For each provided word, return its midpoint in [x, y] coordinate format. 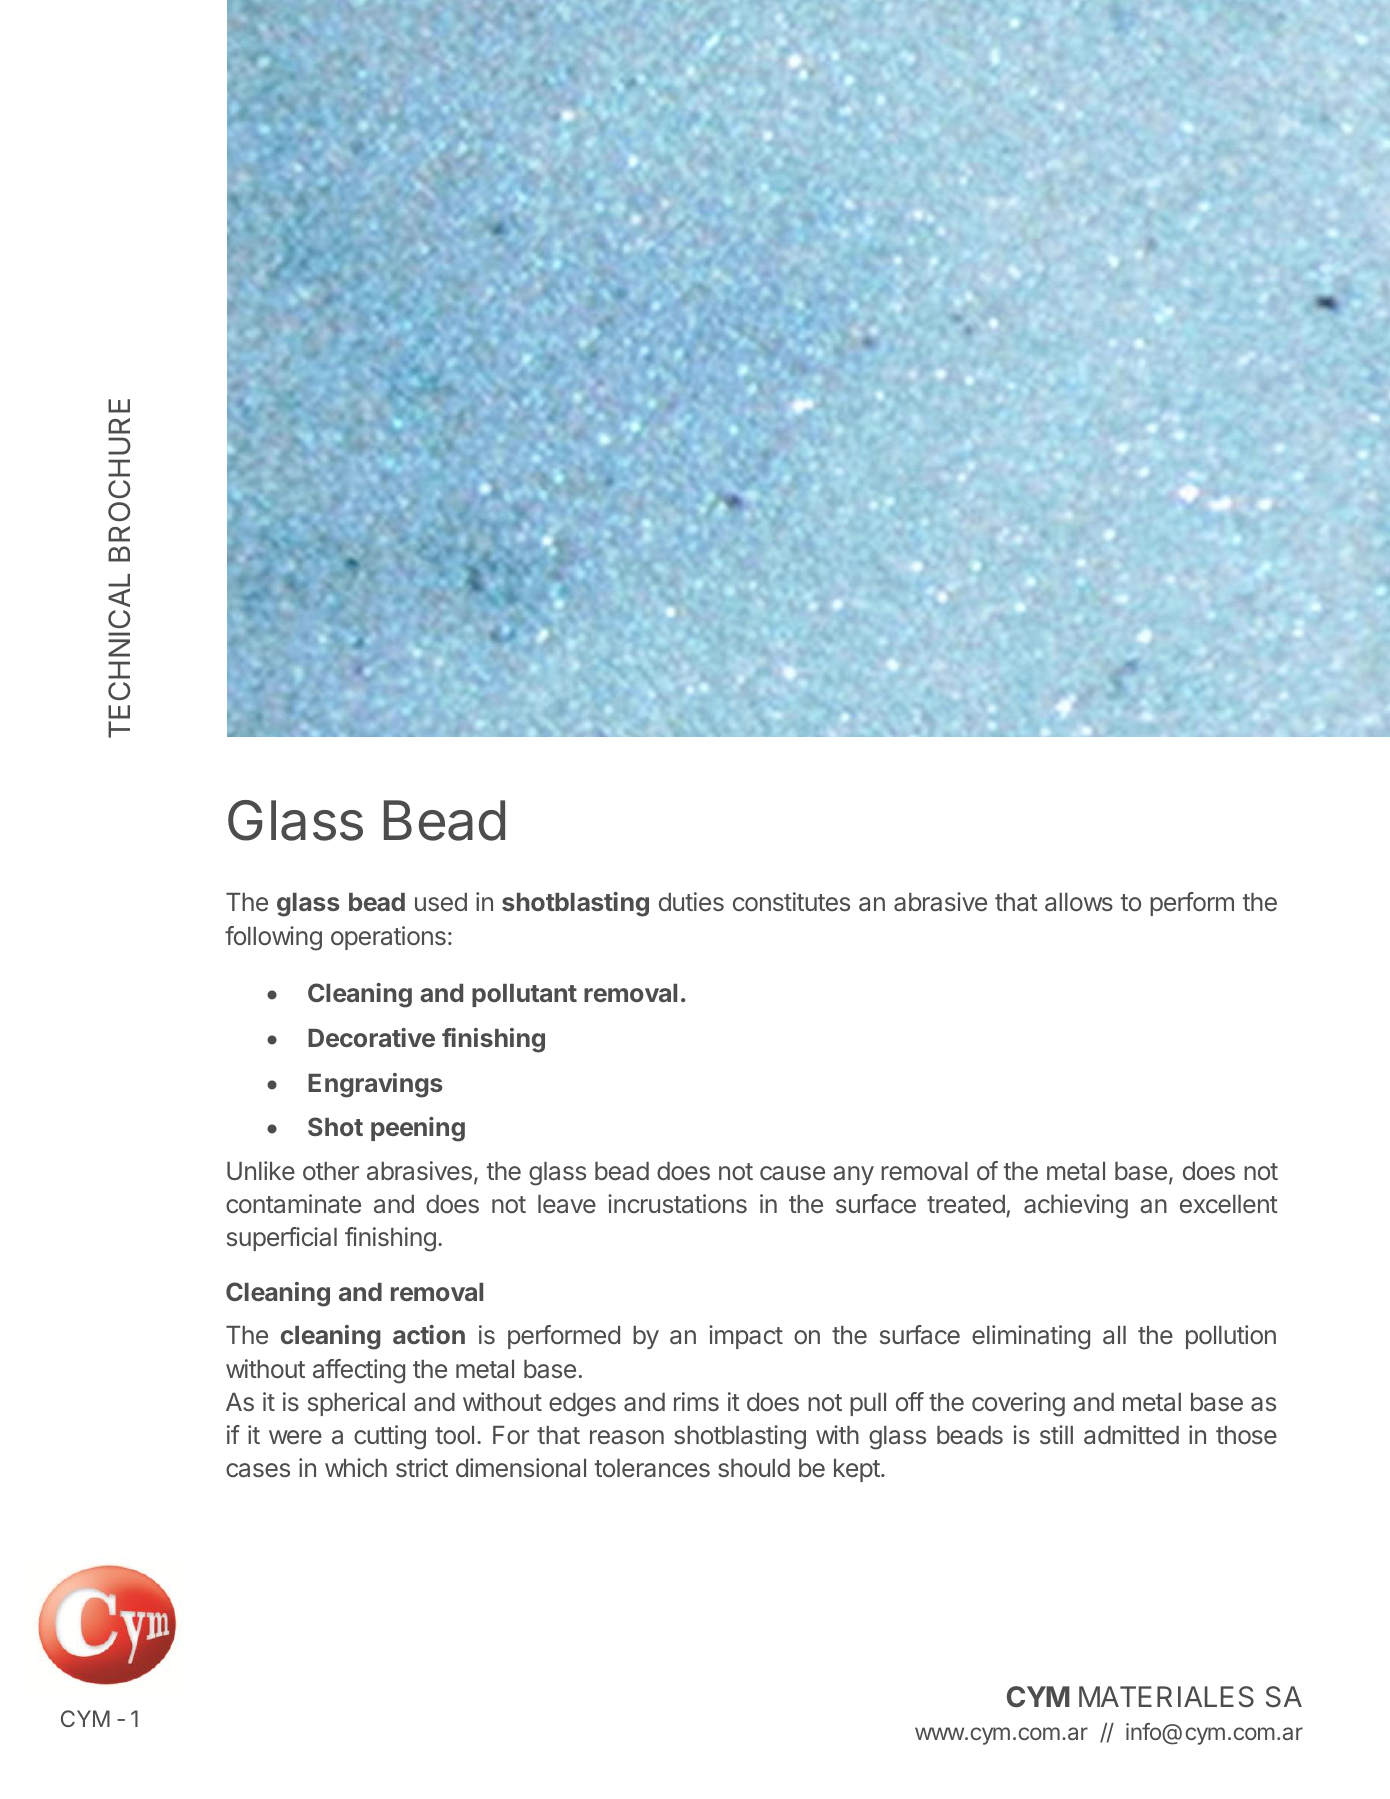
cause [792, 1173]
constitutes [791, 901]
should [754, 1468]
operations [388, 938]
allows [1079, 902]
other [331, 1171]
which [356, 1467]
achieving [1076, 1206]
